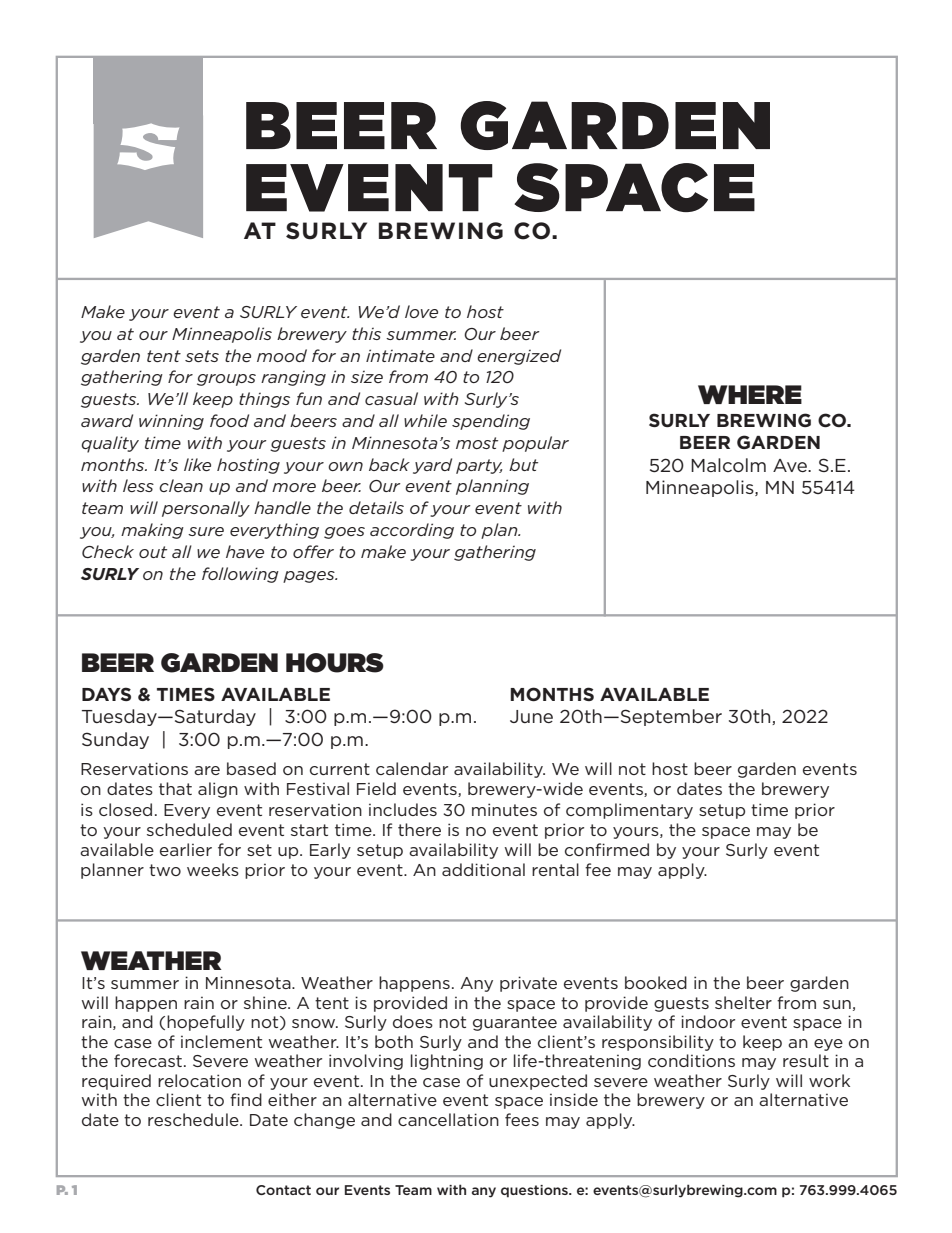  Describe the element at coordinates (412, 531) in the document. I see `according` at that location.
